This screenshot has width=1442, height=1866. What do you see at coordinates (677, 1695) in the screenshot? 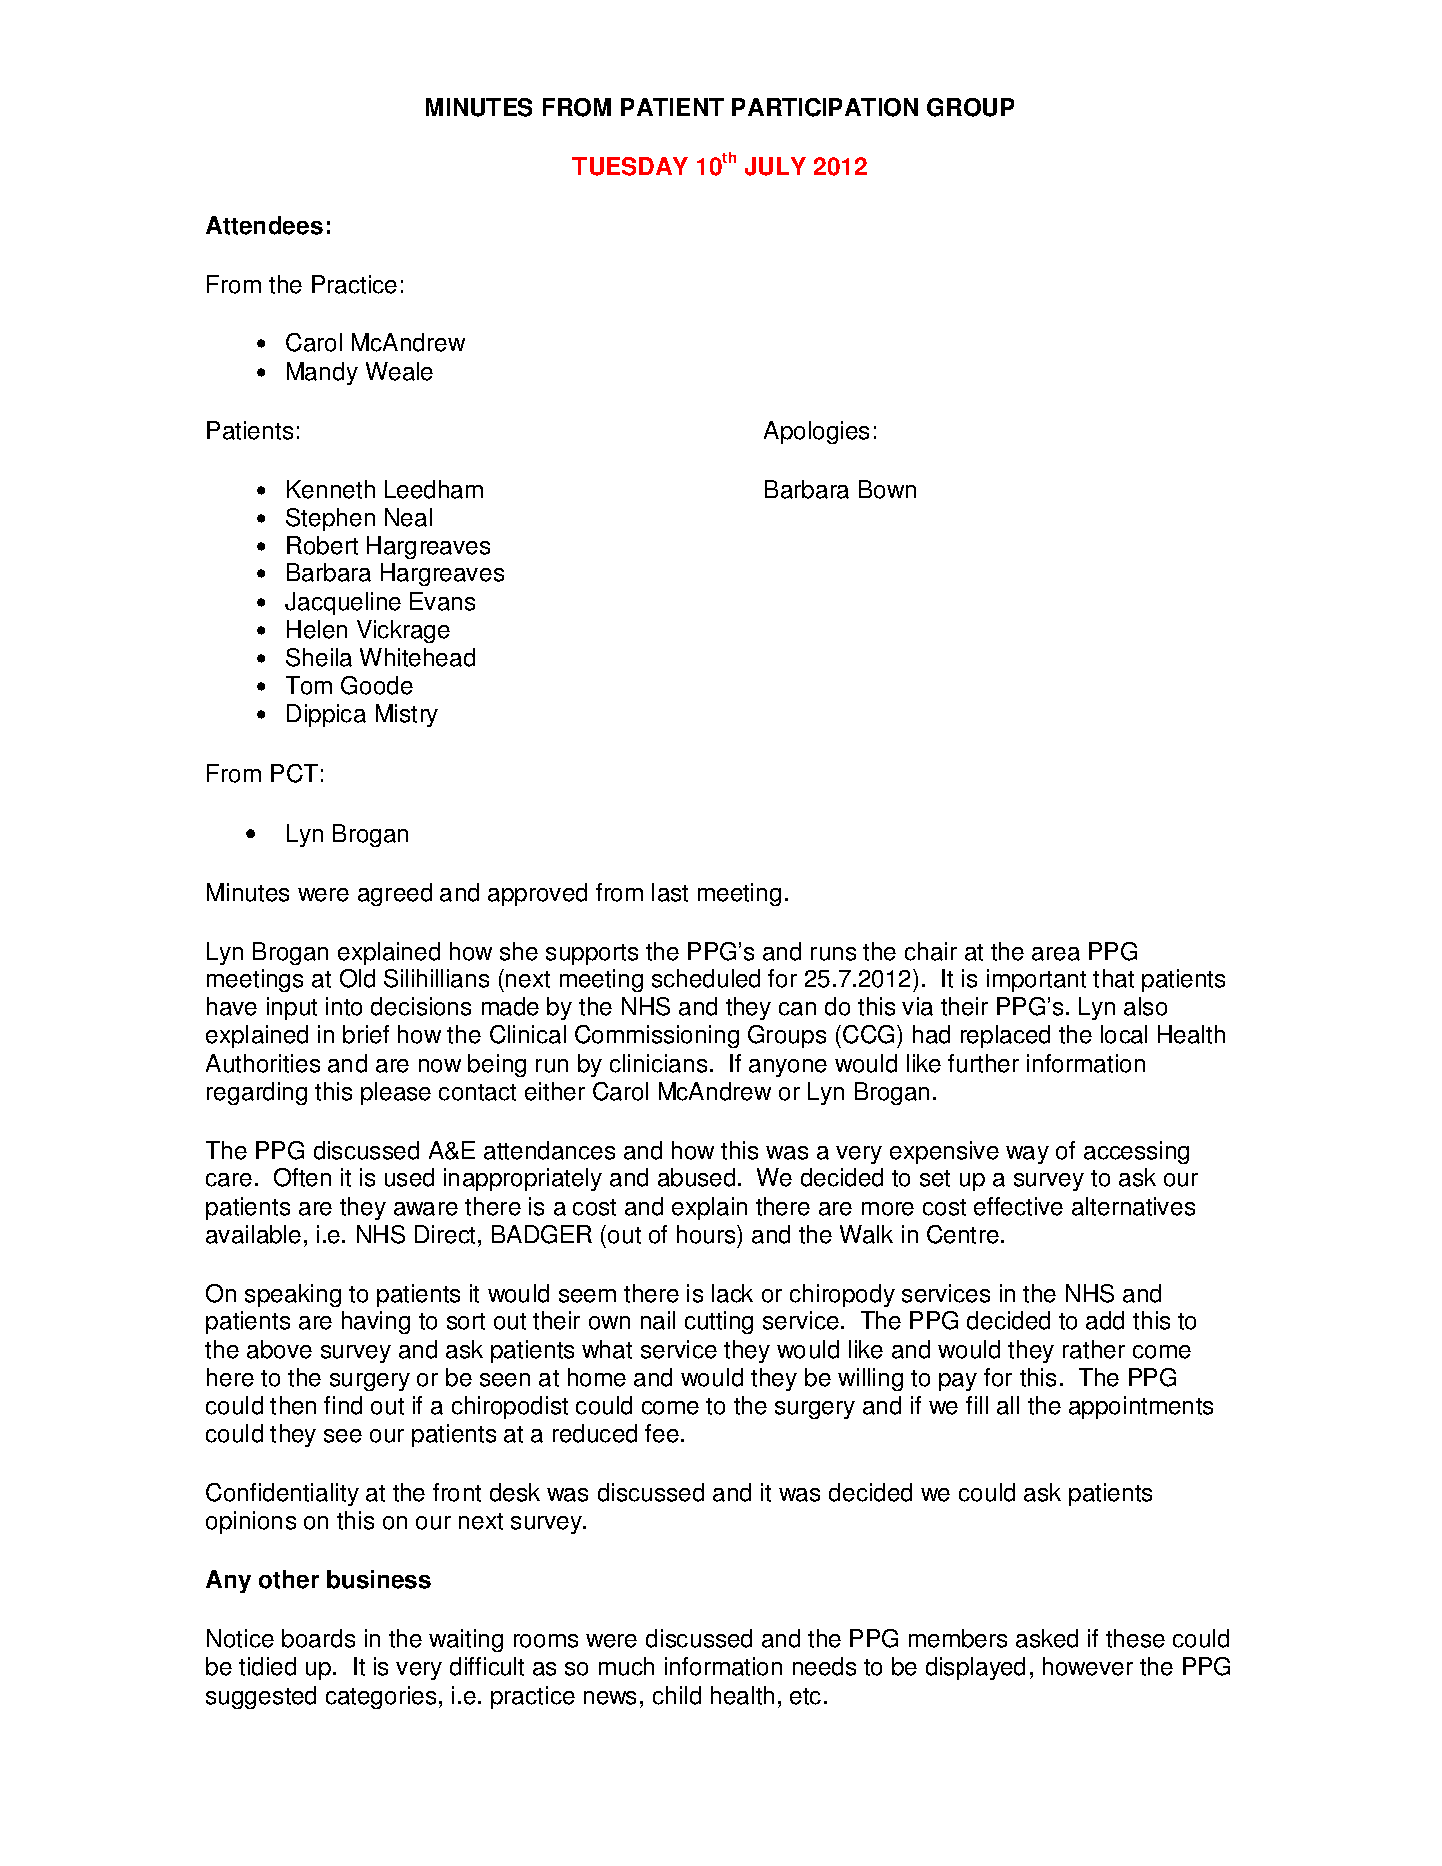
I see `child` at bounding box center [677, 1695].
